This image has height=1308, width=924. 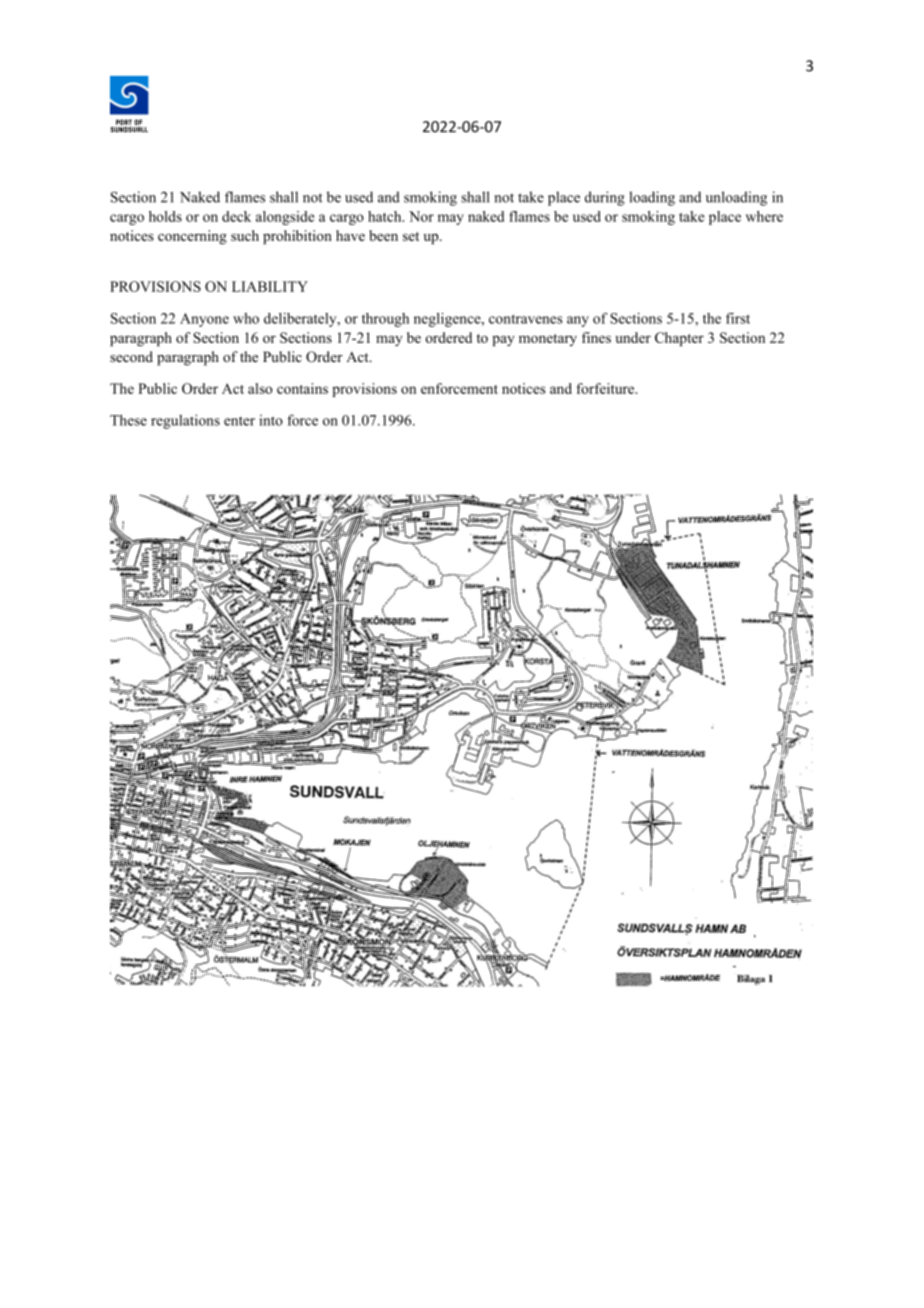 I want to click on first, so click(x=738, y=318).
